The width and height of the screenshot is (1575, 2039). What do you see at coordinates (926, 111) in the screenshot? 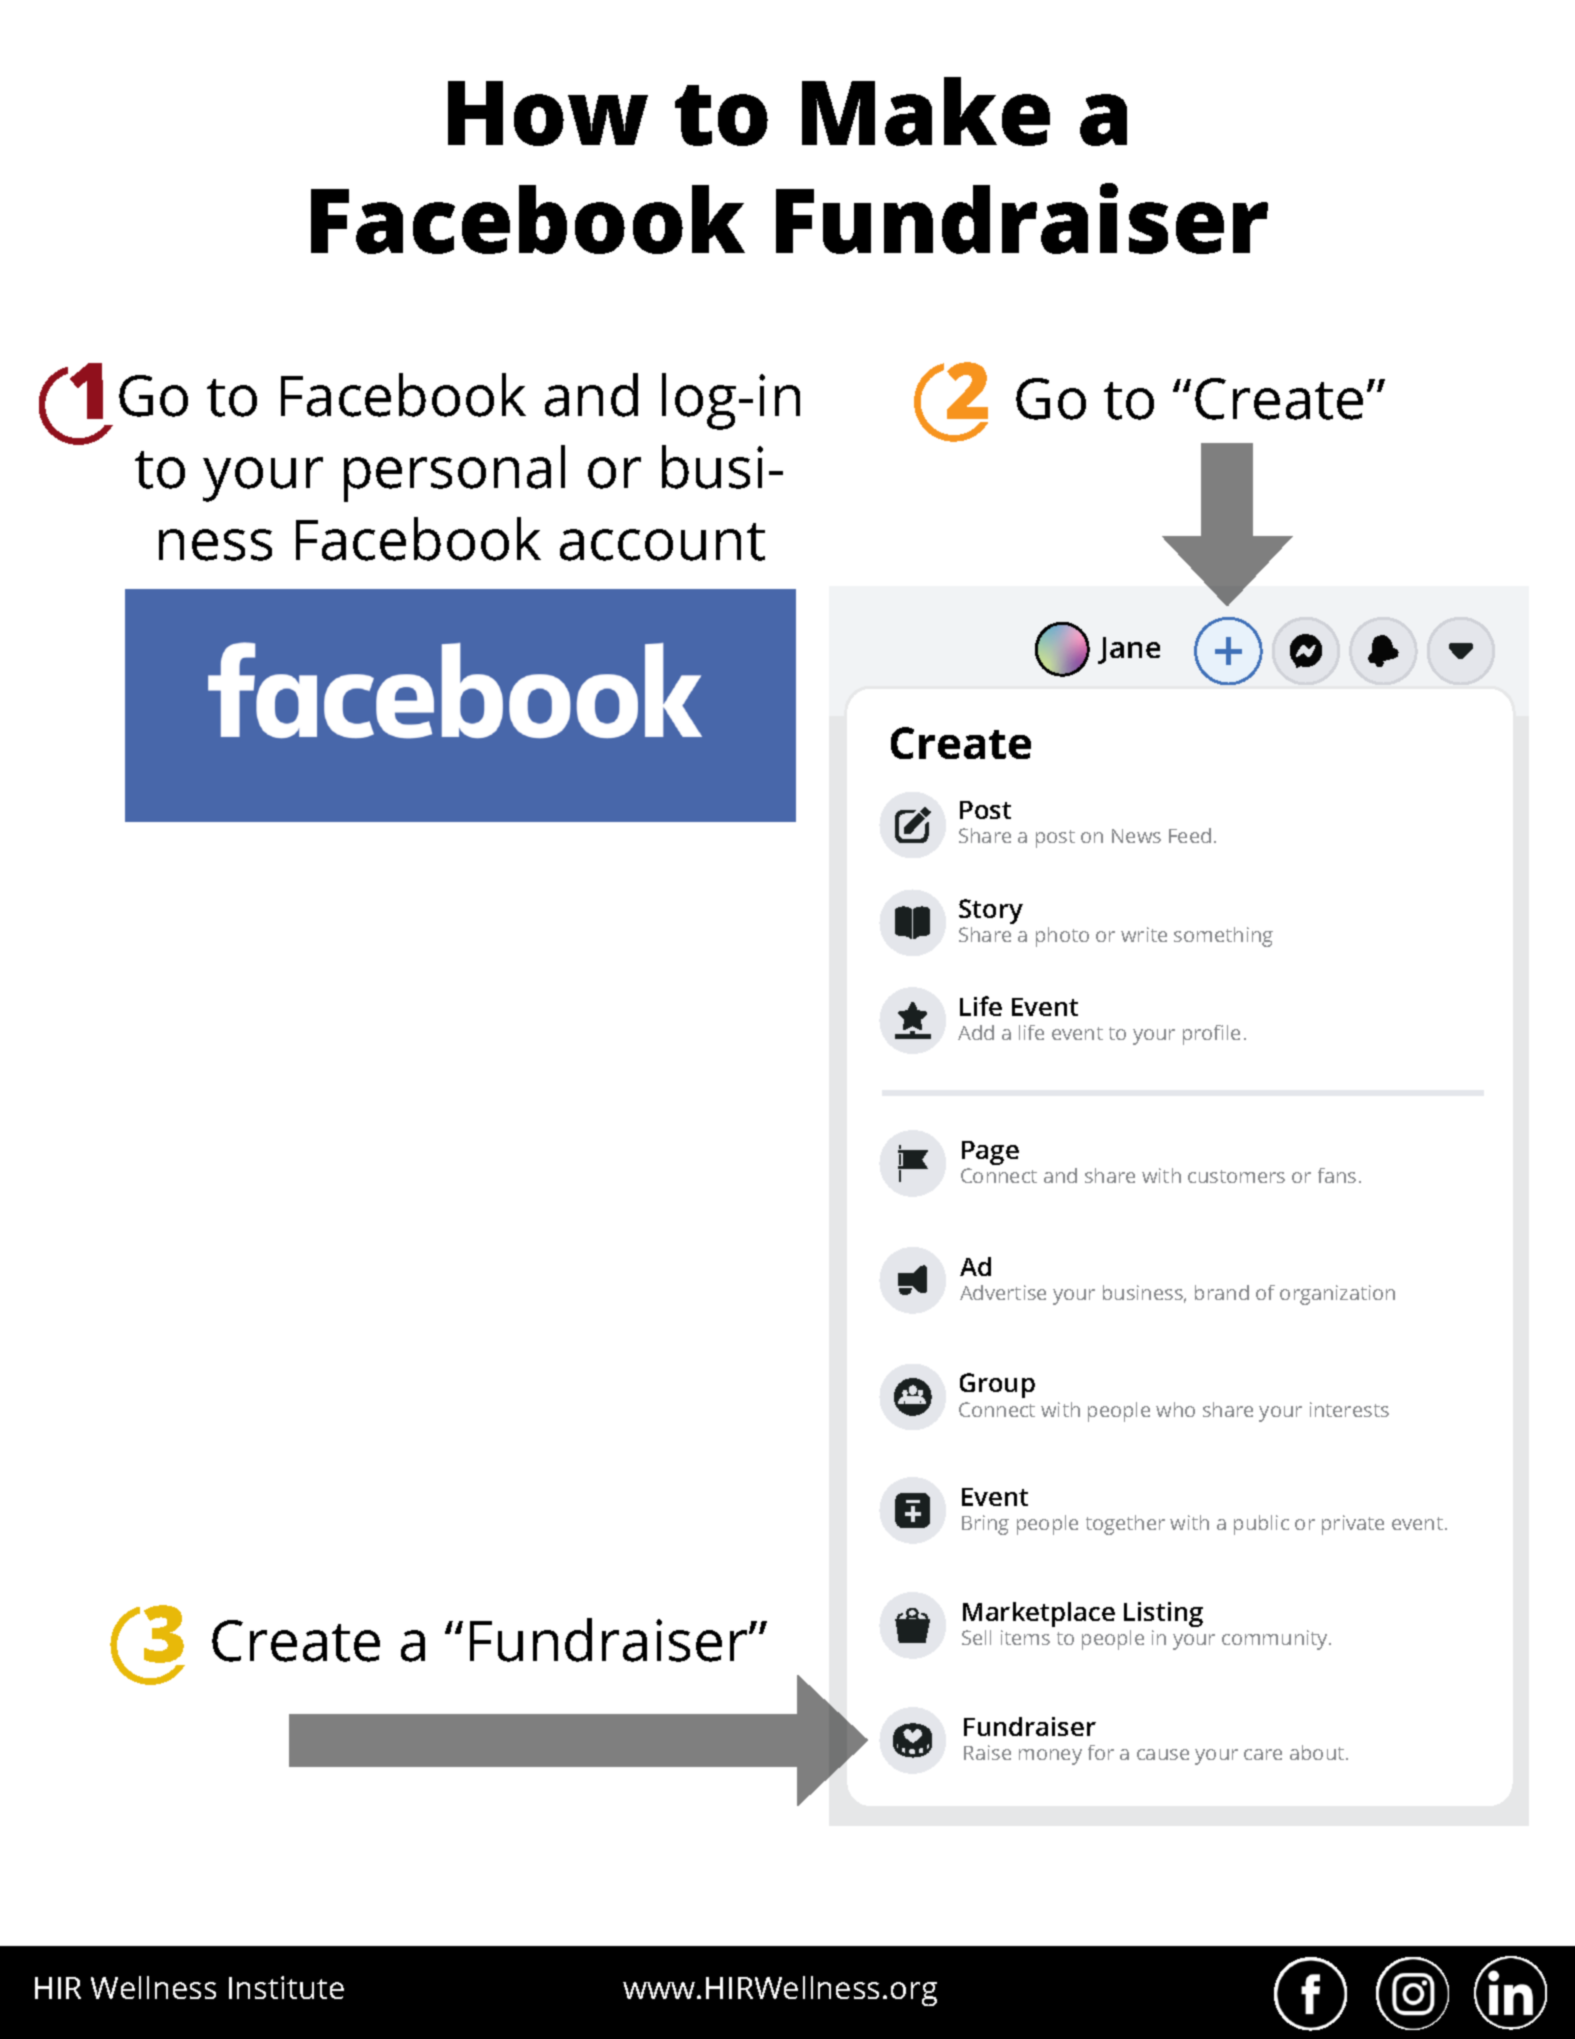
I see `Make` at bounding box center [926, 111].
